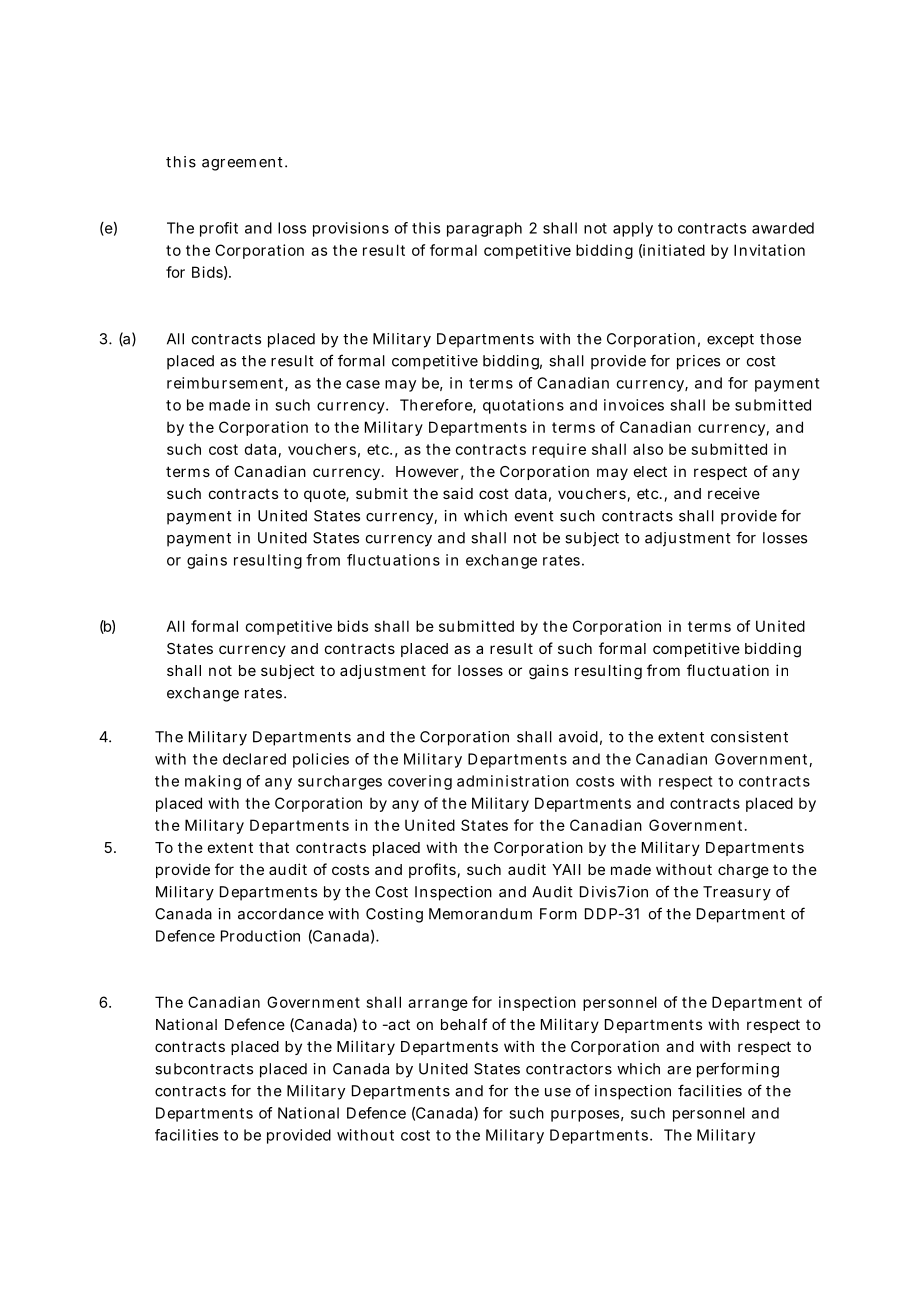  Describe the element at coordinates (484, 229) in the screenshot. I see `paragraph` at that location.
